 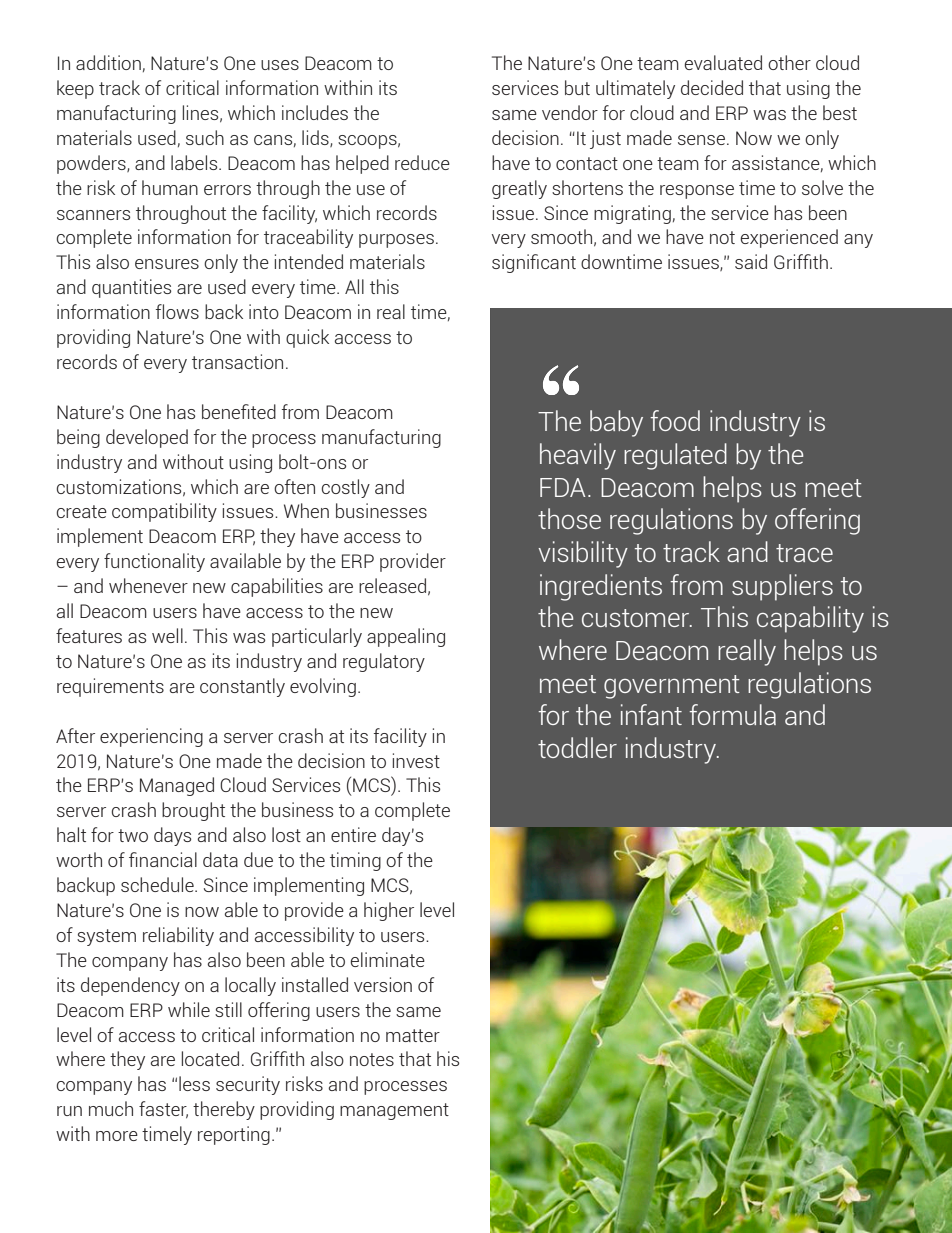 What do you see at coordinates (406, 637) in the image?
I see `appealing` at bounding box center [406, 637].
